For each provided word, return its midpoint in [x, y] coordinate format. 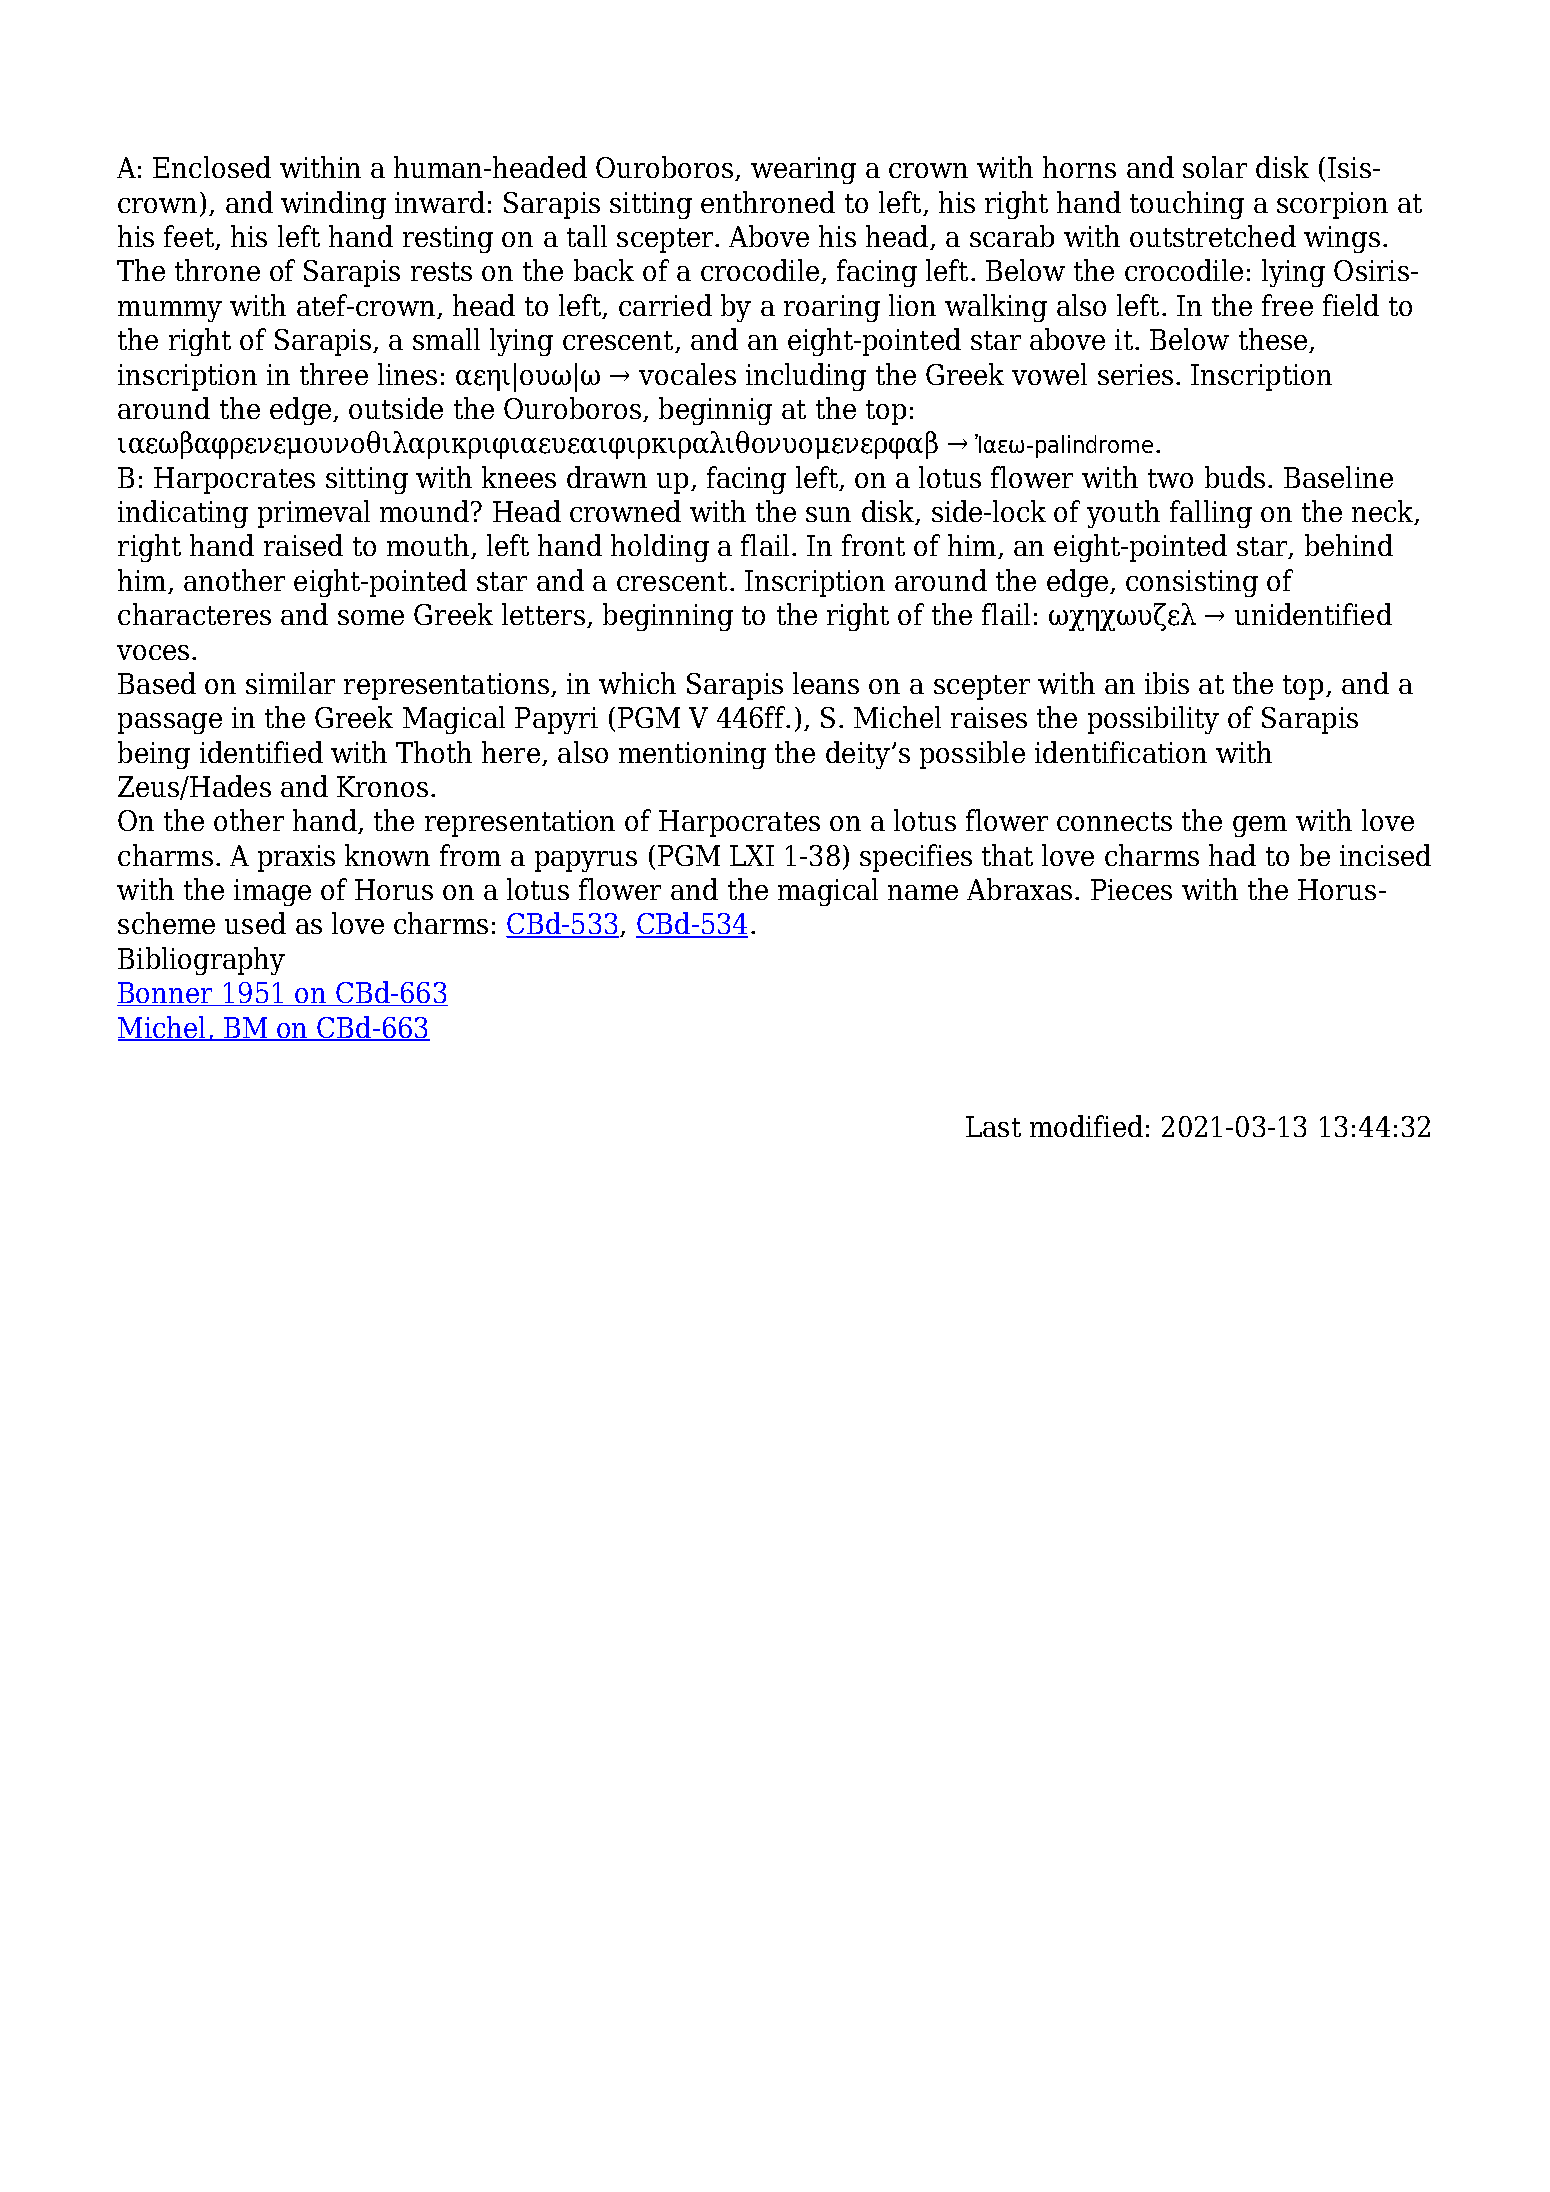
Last [993, 1126]
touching [1187, 205]
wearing [803, 170]
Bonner [166, 994]
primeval [314, 514]
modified [1086, 1126]
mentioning [692, 755]
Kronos [382, 786]
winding [333, 205]
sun [828, 514]
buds [1235, 477]
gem [1260, 826]
